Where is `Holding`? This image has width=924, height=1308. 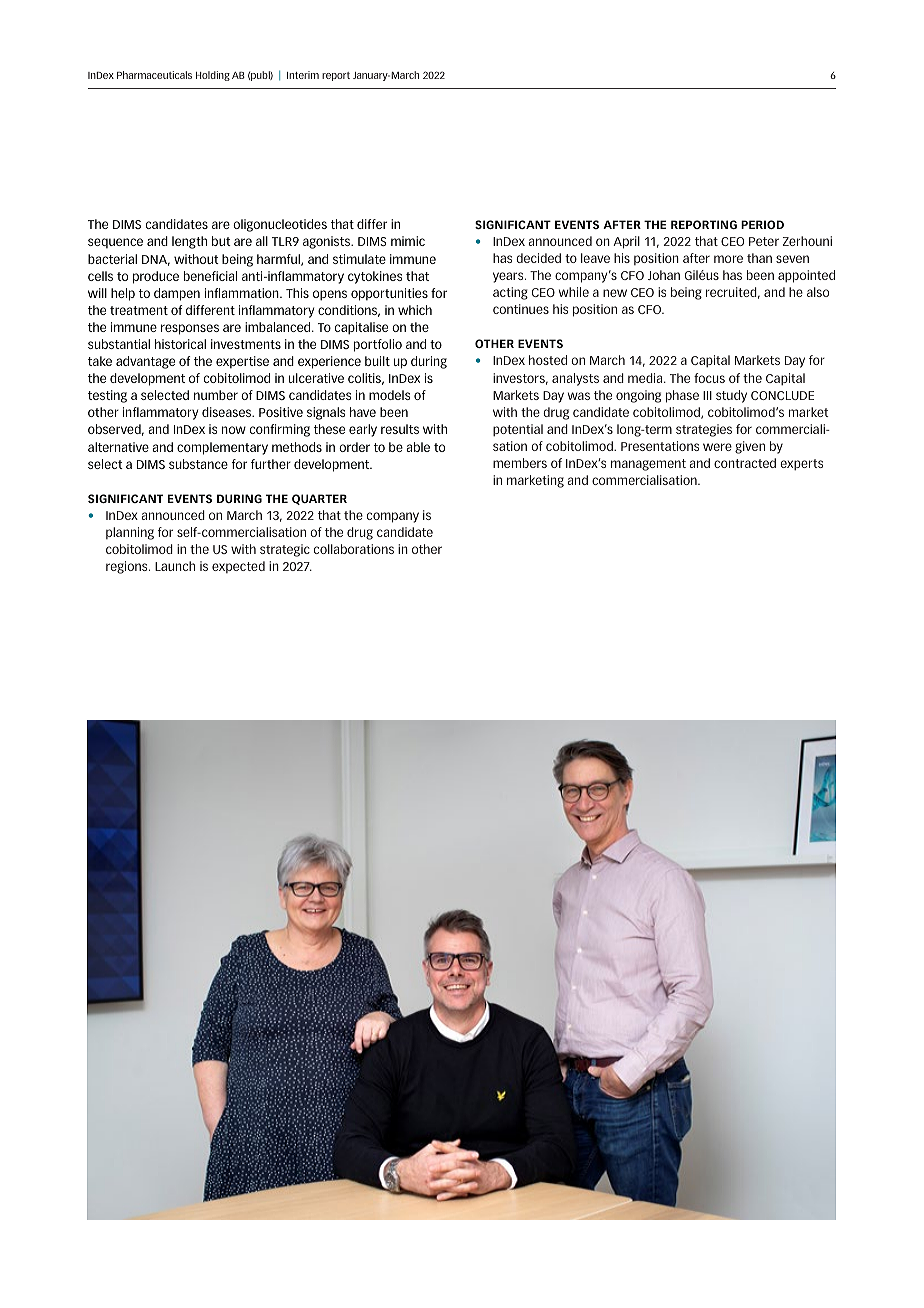
Holding is located at coordinates (213, 76).
